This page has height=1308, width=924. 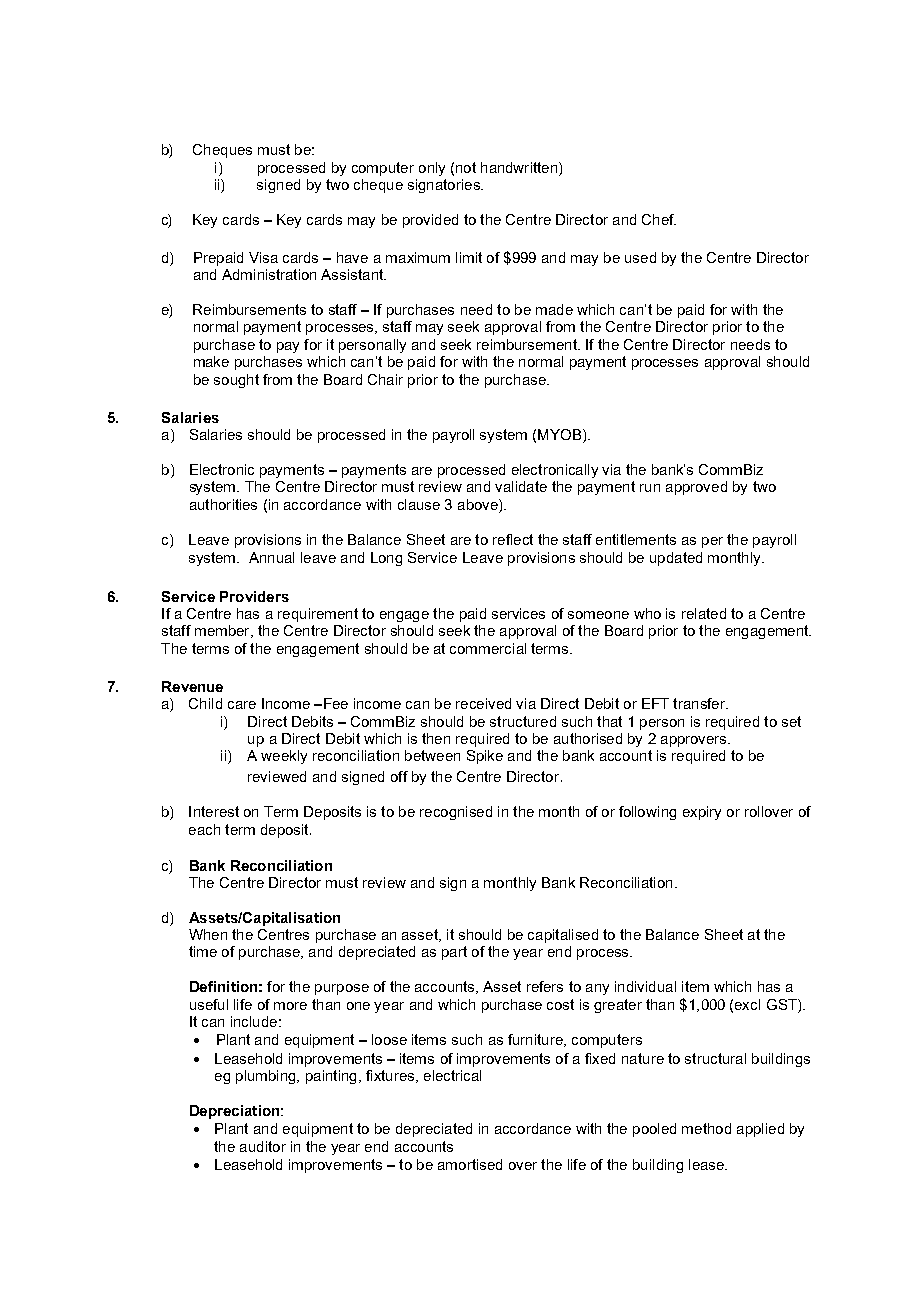 I want to click on commercial, so click(x=488, y=648).
